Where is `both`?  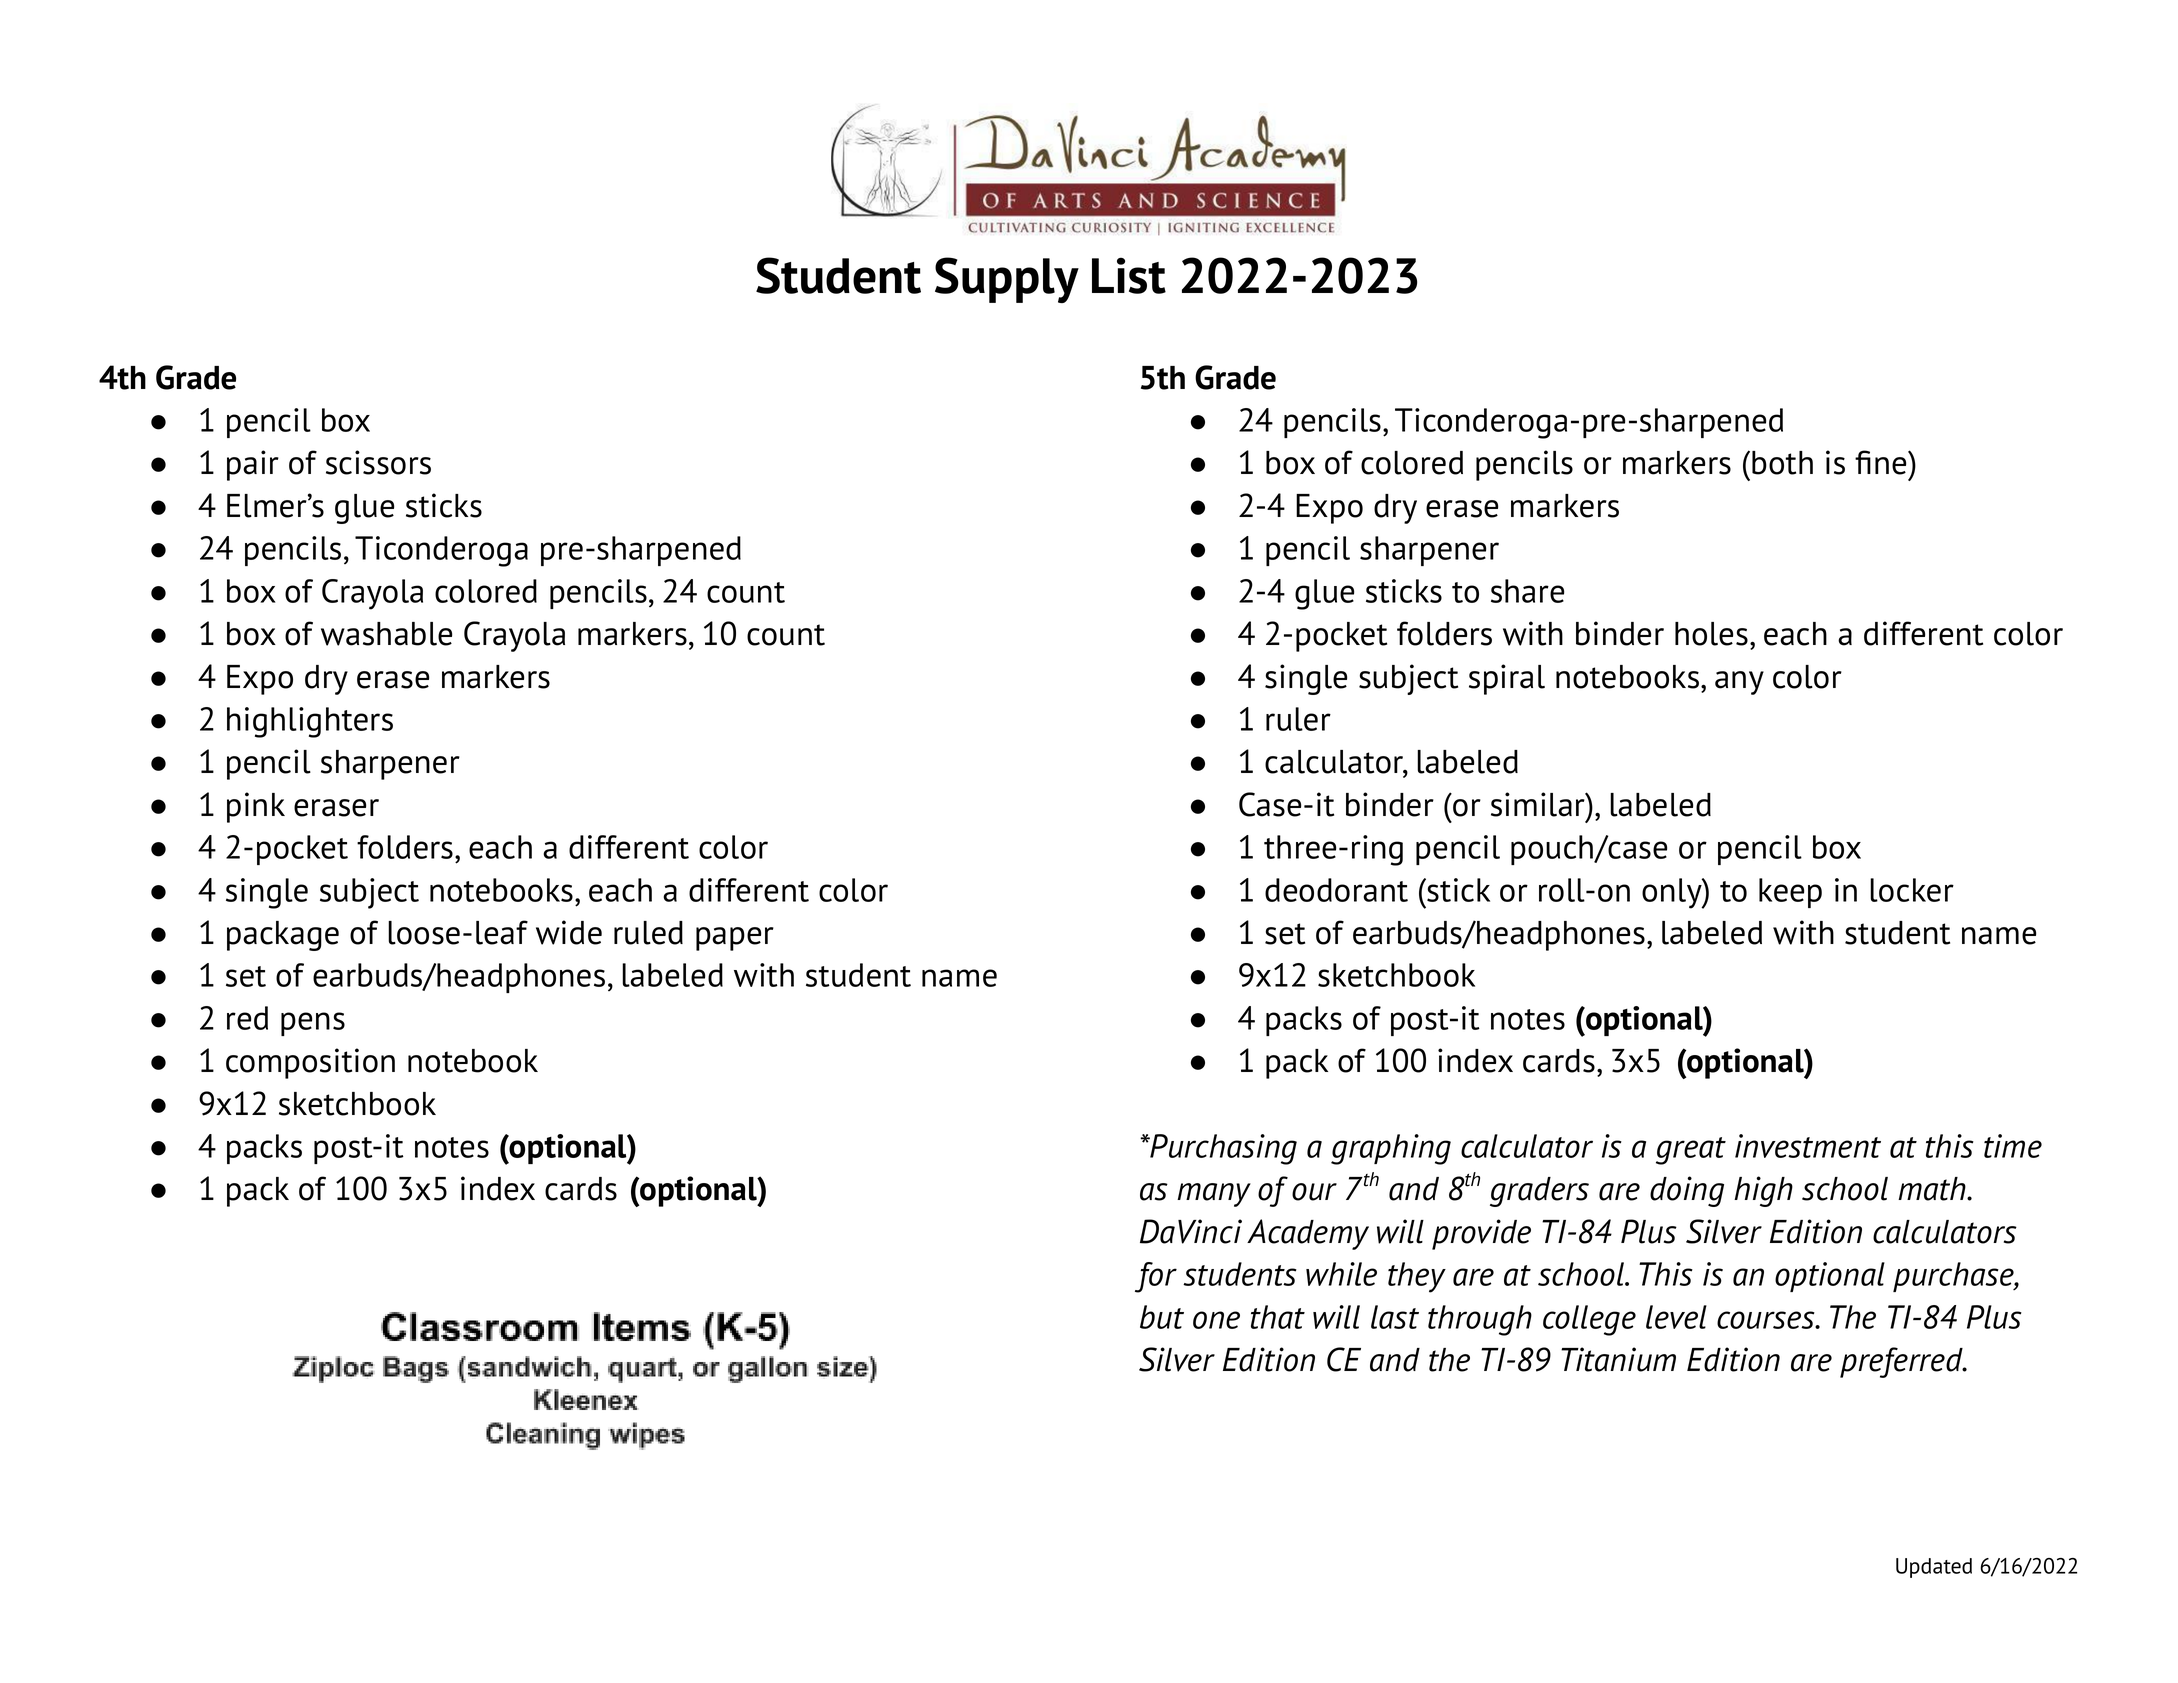 both is located at coordinates (1782, 463).
